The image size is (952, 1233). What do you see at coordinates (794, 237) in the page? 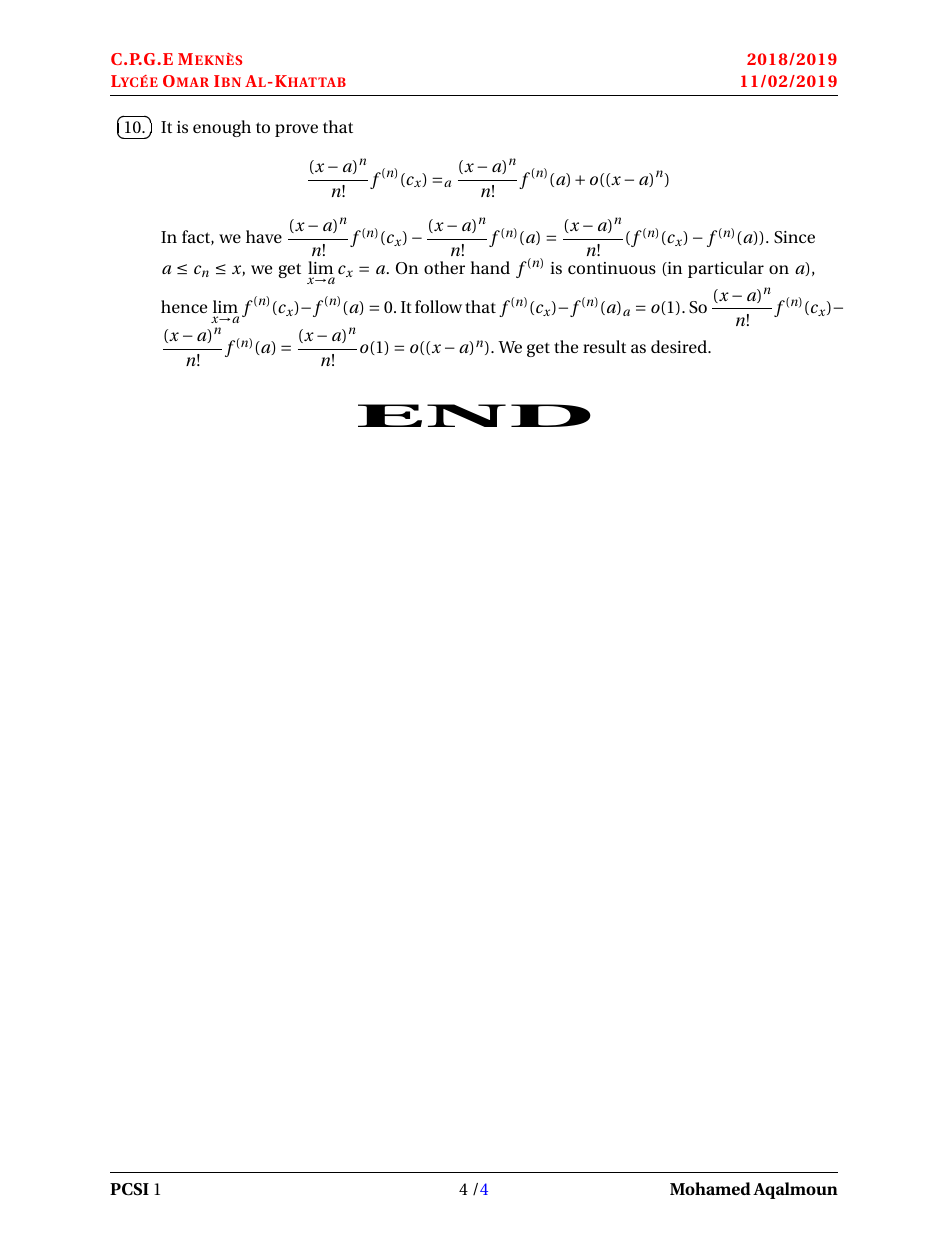
I see `Since` at bounding box center [794, 237].
